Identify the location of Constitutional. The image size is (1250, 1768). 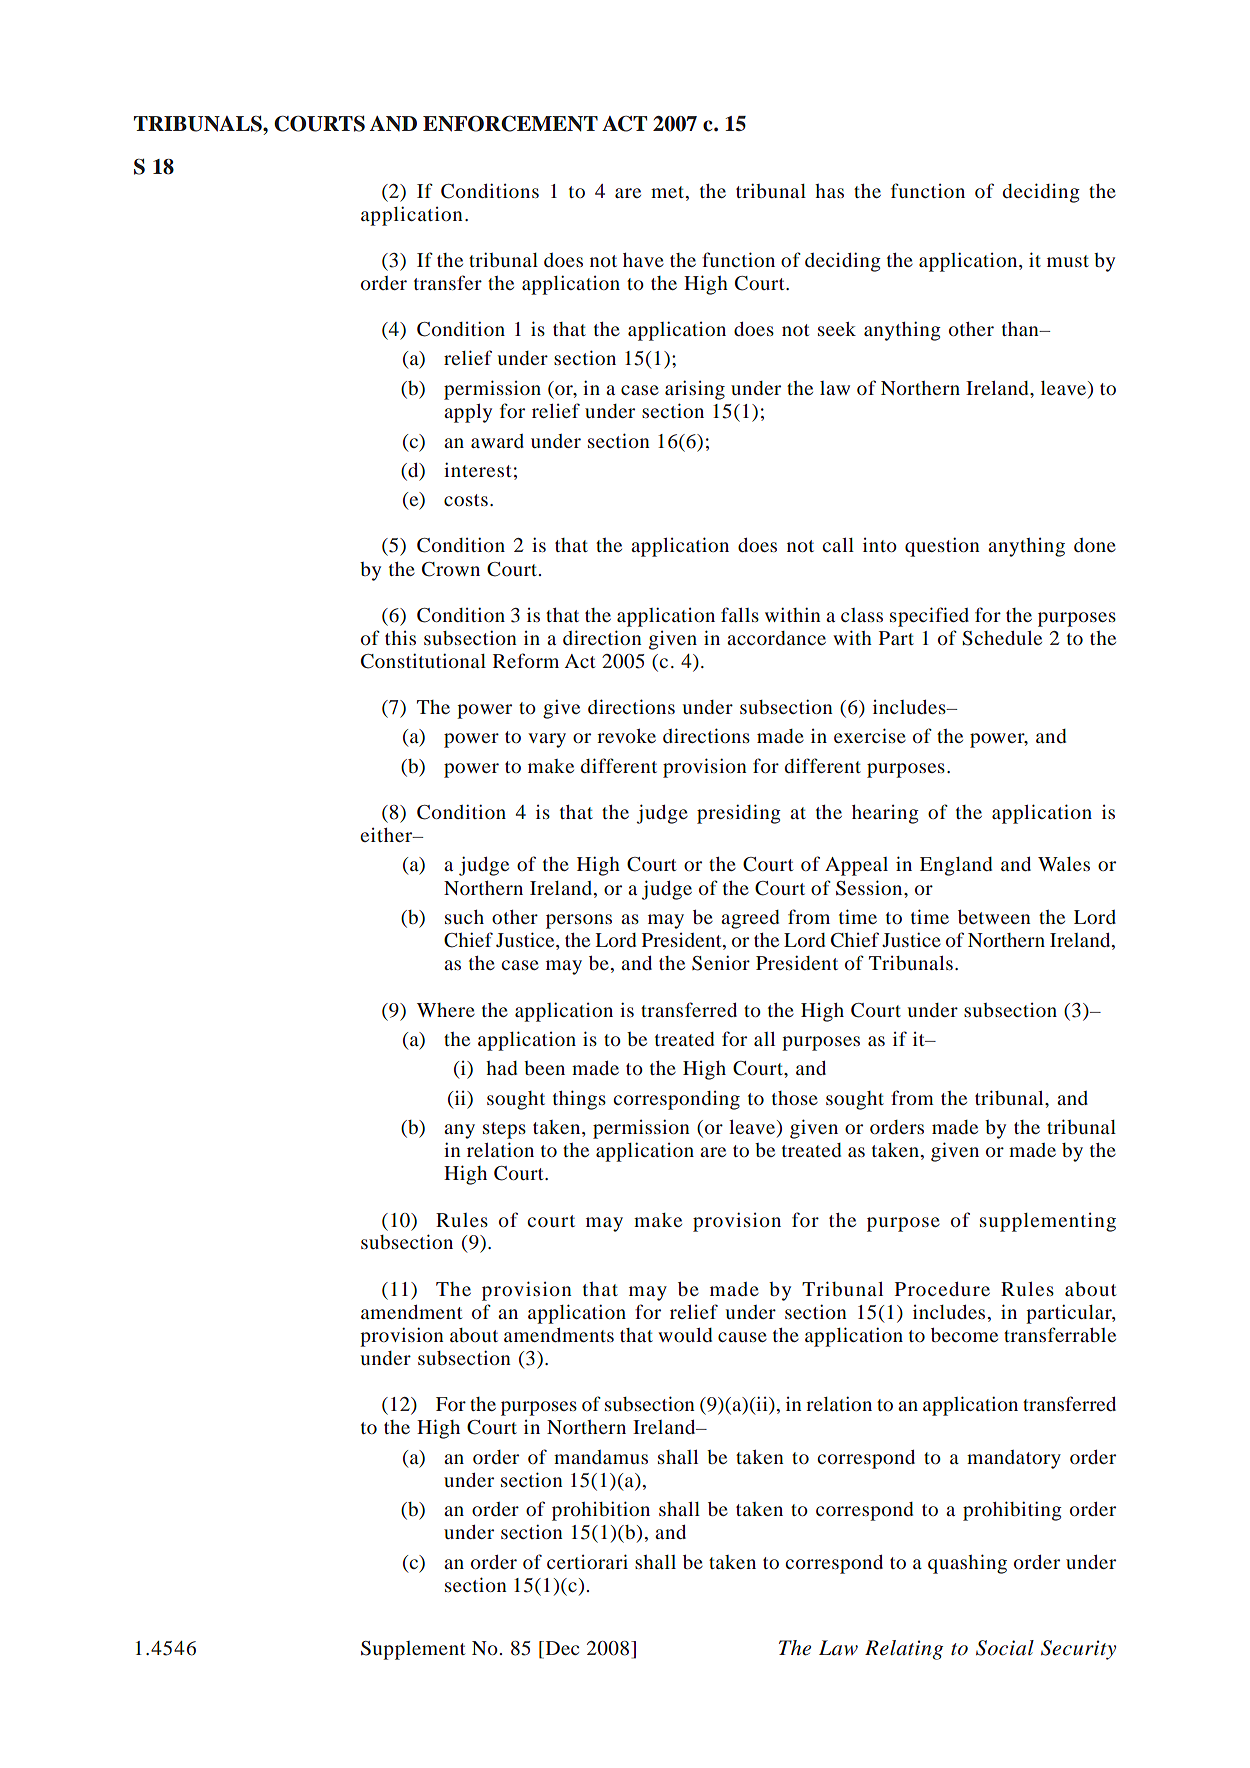
(423, 661).
